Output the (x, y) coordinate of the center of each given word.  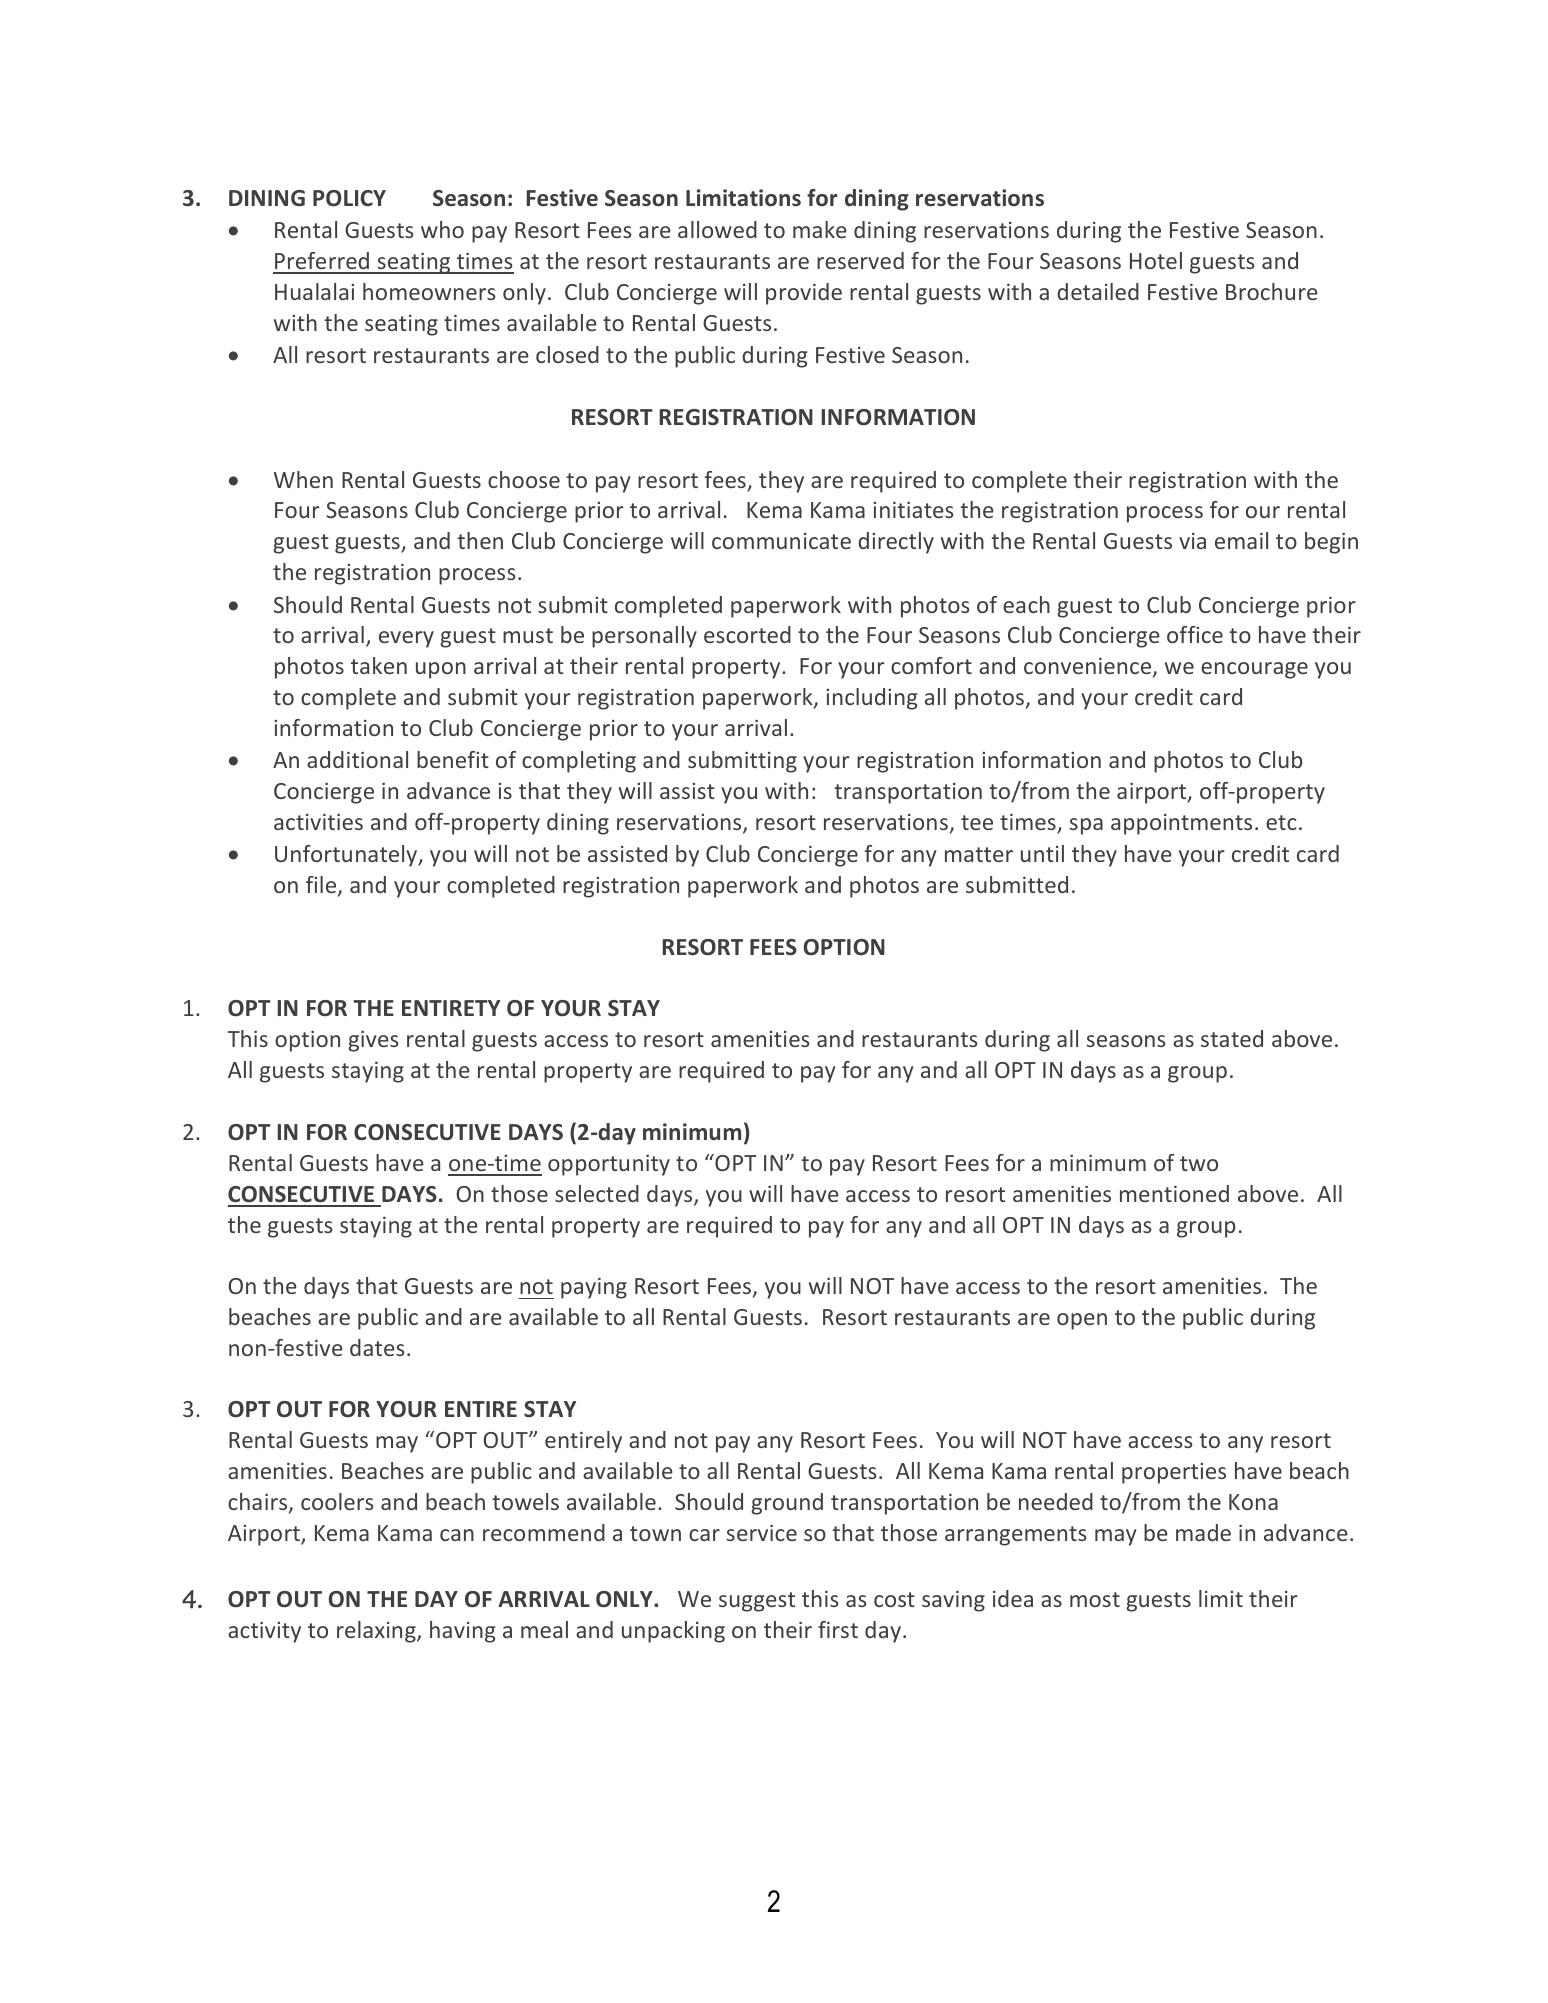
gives (373, 1041)
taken (379, 665)
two (1199, 1163)
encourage (1254, 670)
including (871, 699)
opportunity (609, 1165)
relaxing (377, 1632)
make (820, 229)
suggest (757, 1602)
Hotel (1156, 260)
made (1203, 1532)
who (442, 229)
